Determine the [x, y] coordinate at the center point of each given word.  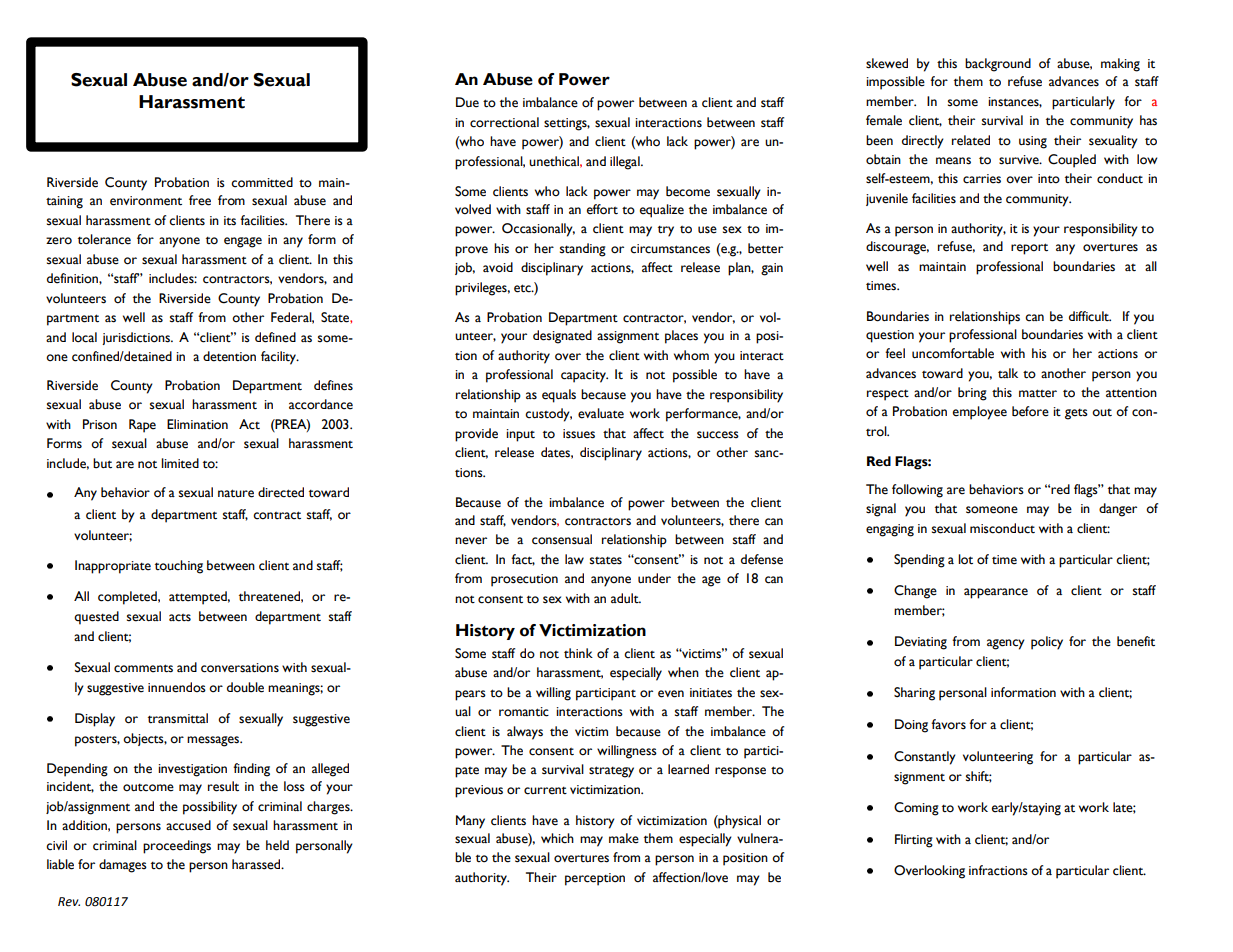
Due [467, 102]
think [578, 653]
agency [1006, 644]
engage [243, 242]
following [917, 491]
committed [262, 182]
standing [583, 250]
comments [143, 668]
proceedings [177, 847]
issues [579, 434]
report [1029, 249]
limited [180, 463]
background [998, 65]
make [624, 838]
